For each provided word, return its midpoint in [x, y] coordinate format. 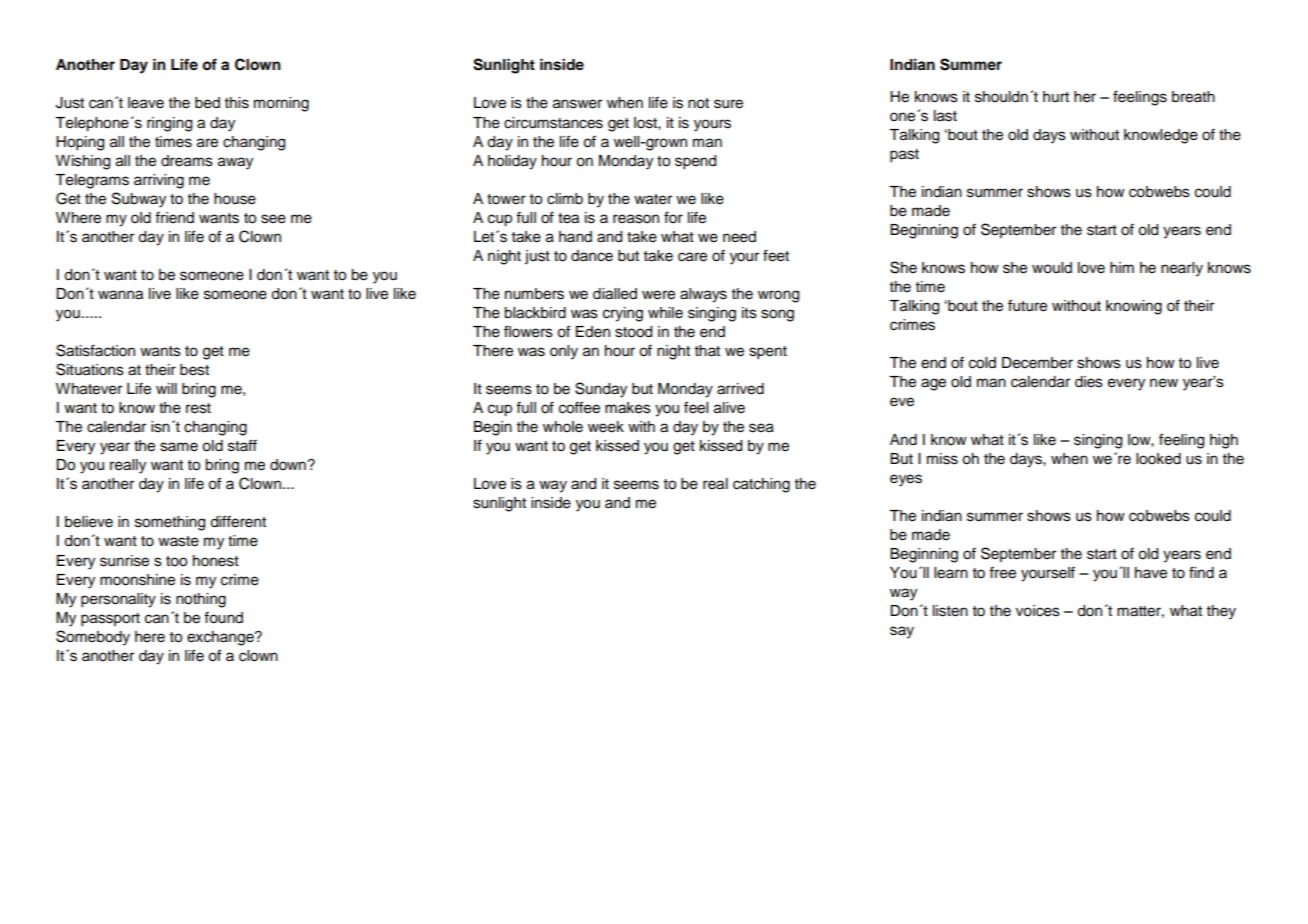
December [1037, 363]
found [223, 618]
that [707, 350]
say [902, 632]
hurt [1056, 96]
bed [207, 103]
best [194, 370]
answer [577, 104]
